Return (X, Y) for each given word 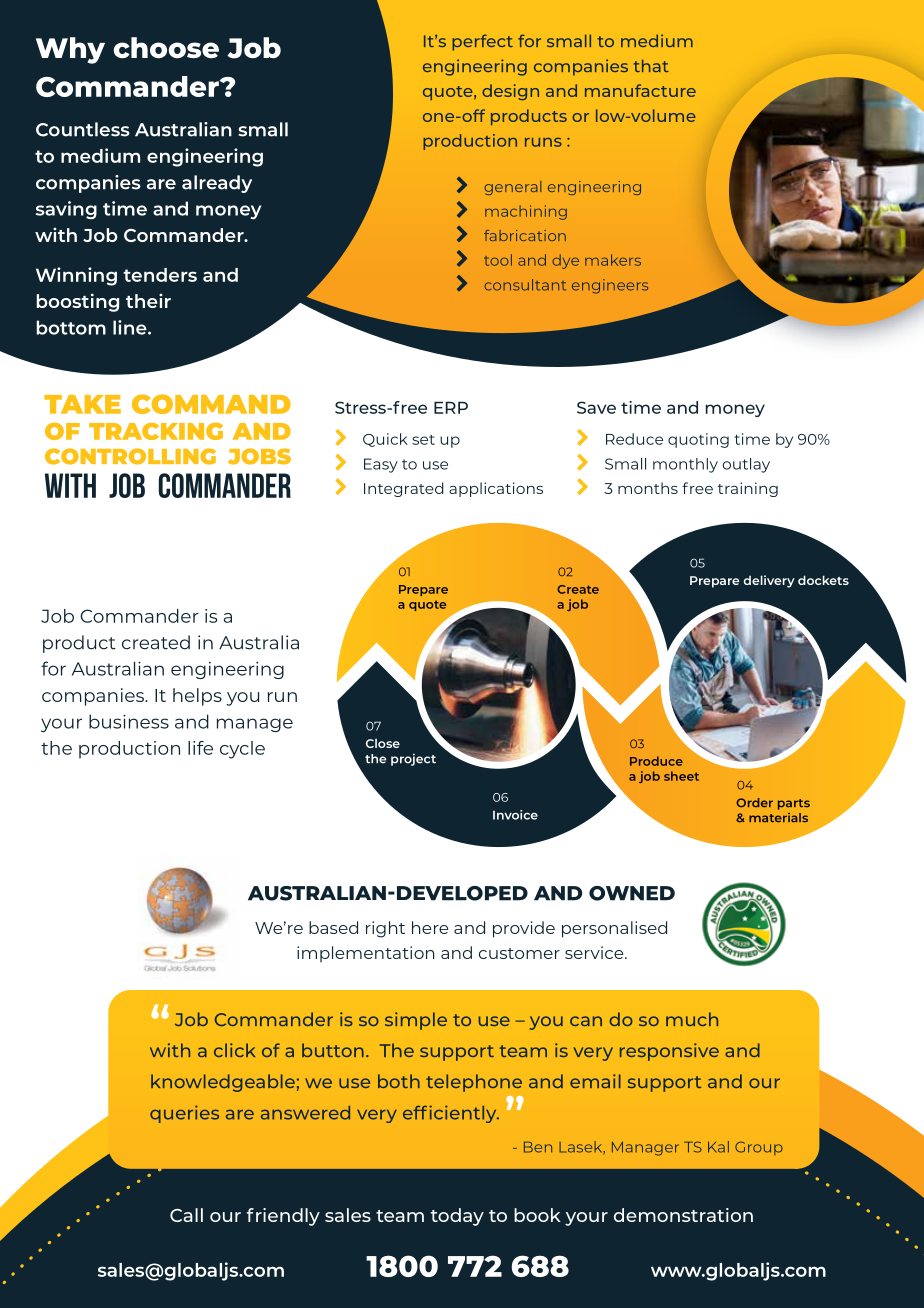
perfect (482, 42)
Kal (718, 1147)
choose (166, 48)
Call (186, 1215)
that (651, 65)
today (457, 1217)
